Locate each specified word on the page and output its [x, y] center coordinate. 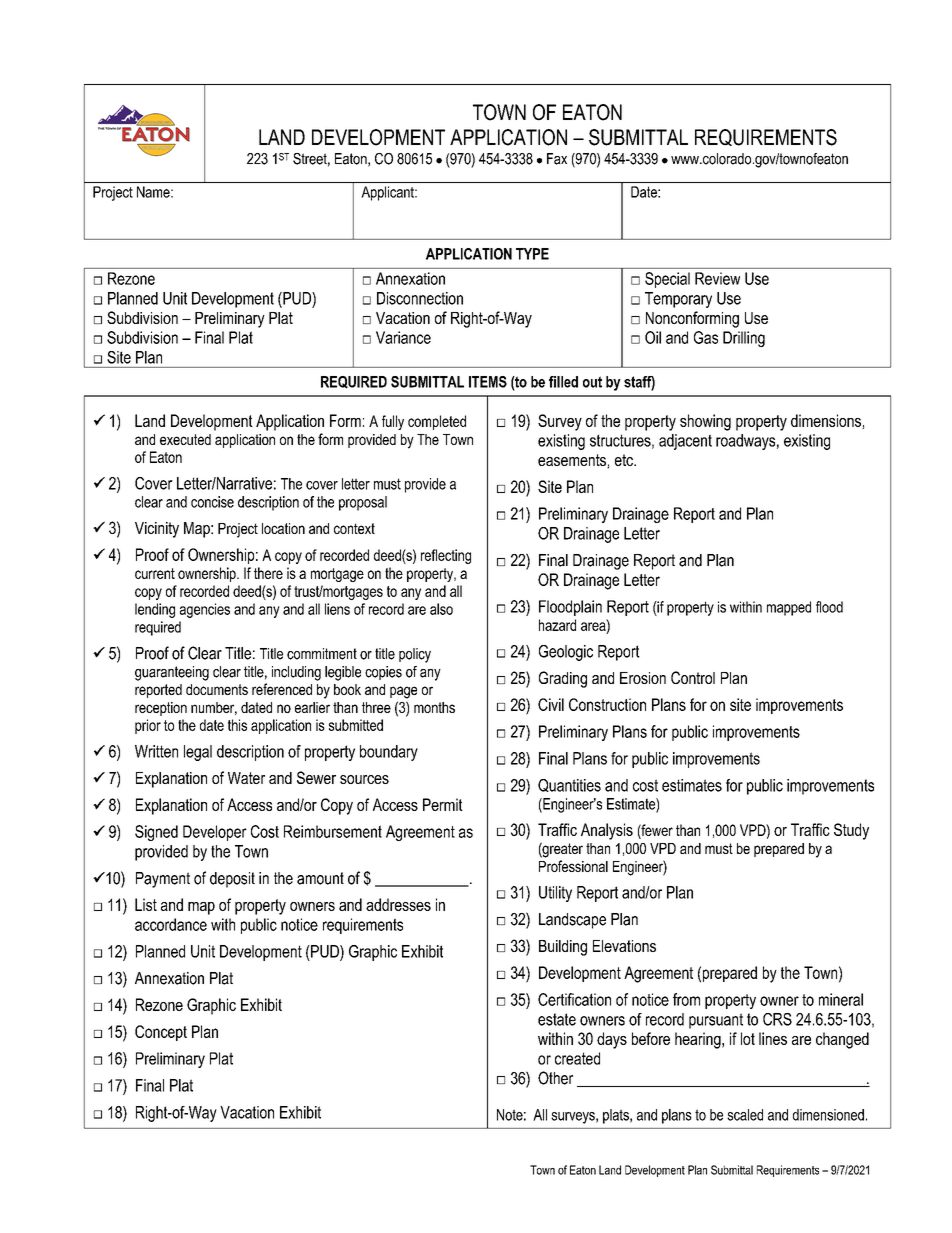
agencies [205, 610]
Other [555, 1078]
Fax [557, 159]
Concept [161, 1033]
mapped [789, 608]
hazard [557, 625]
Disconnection [420, 298]
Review [717, 278]
